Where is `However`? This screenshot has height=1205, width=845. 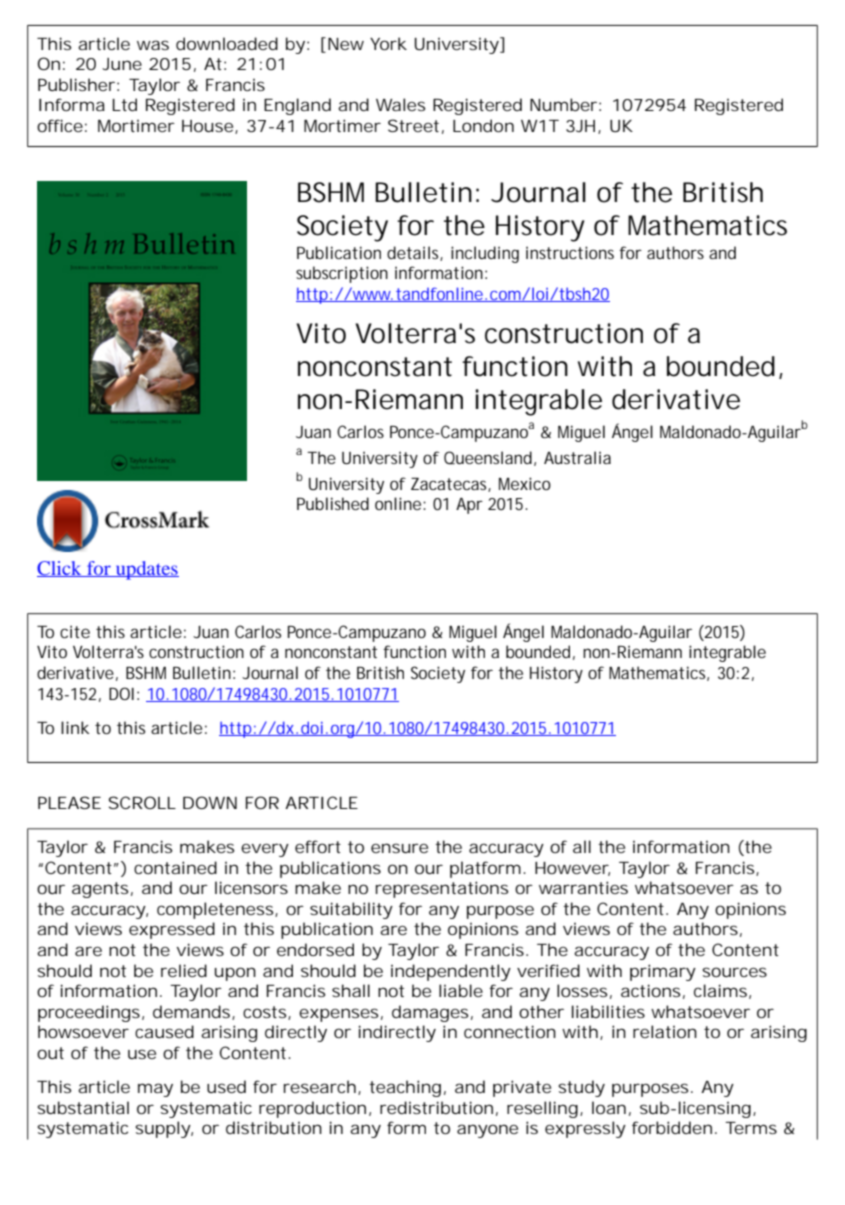
However is located at coordinates (572, 869).
